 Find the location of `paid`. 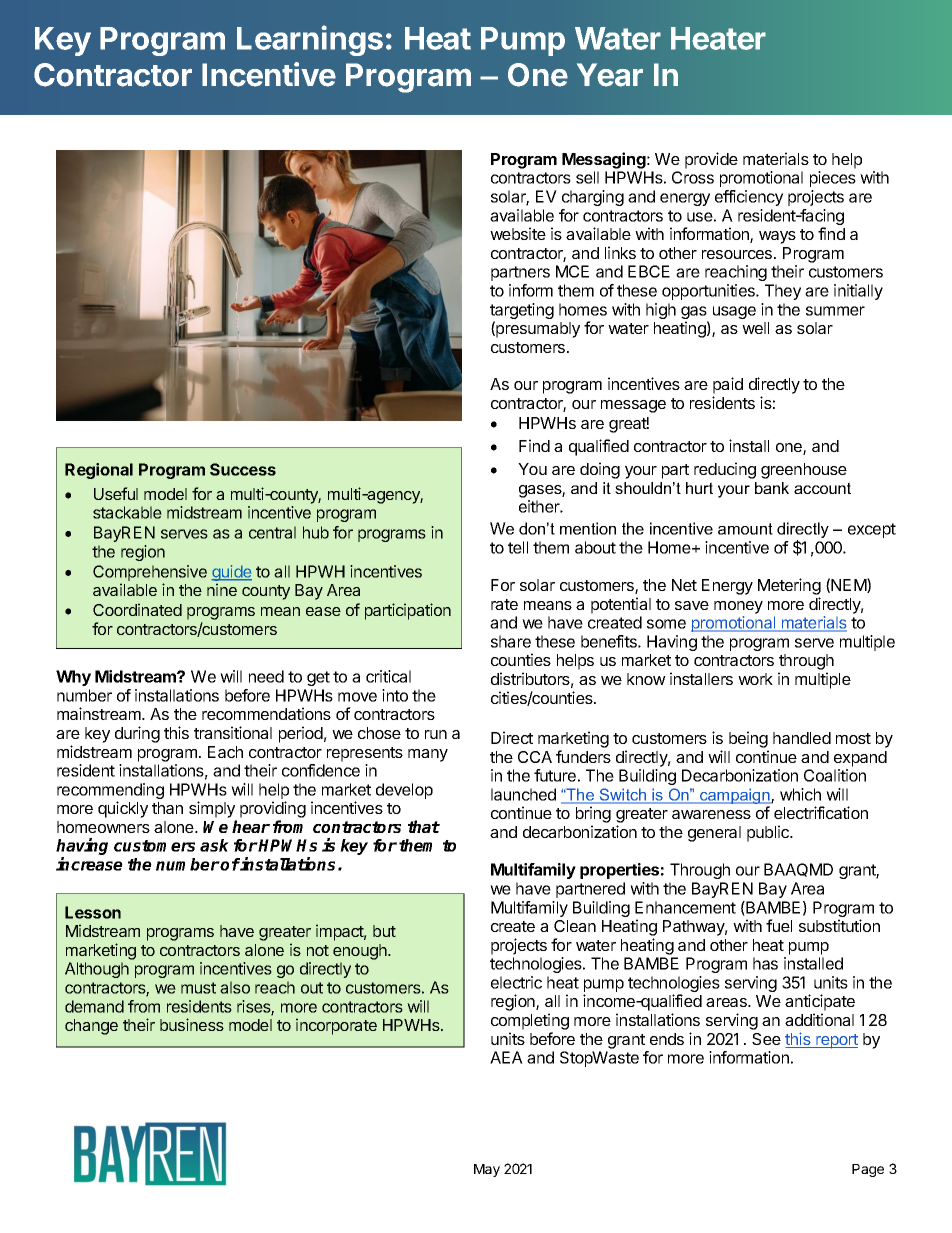

paid is located at coordinates (728, 385).
